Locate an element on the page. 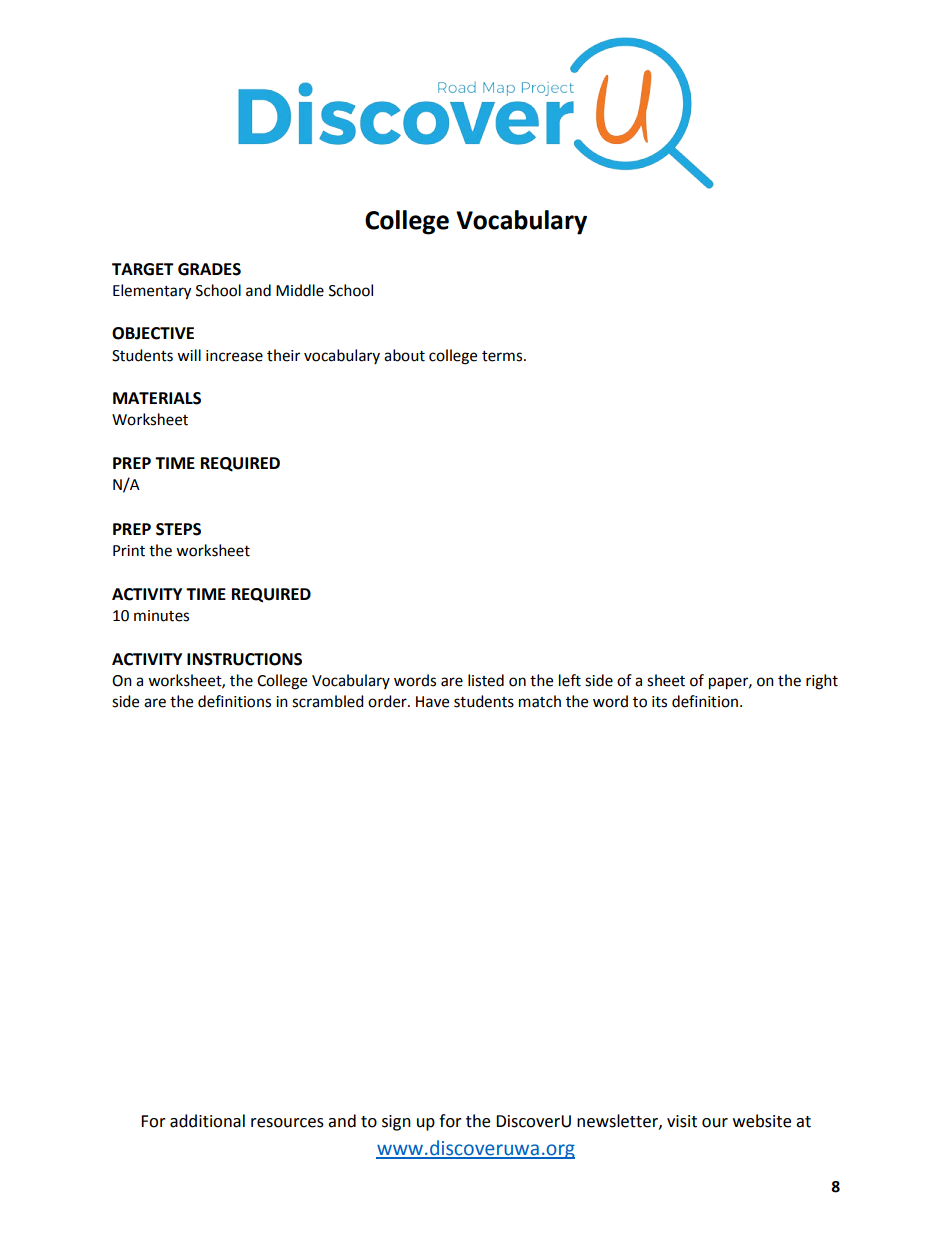  GRADES is located at coordinates (209, 269).
